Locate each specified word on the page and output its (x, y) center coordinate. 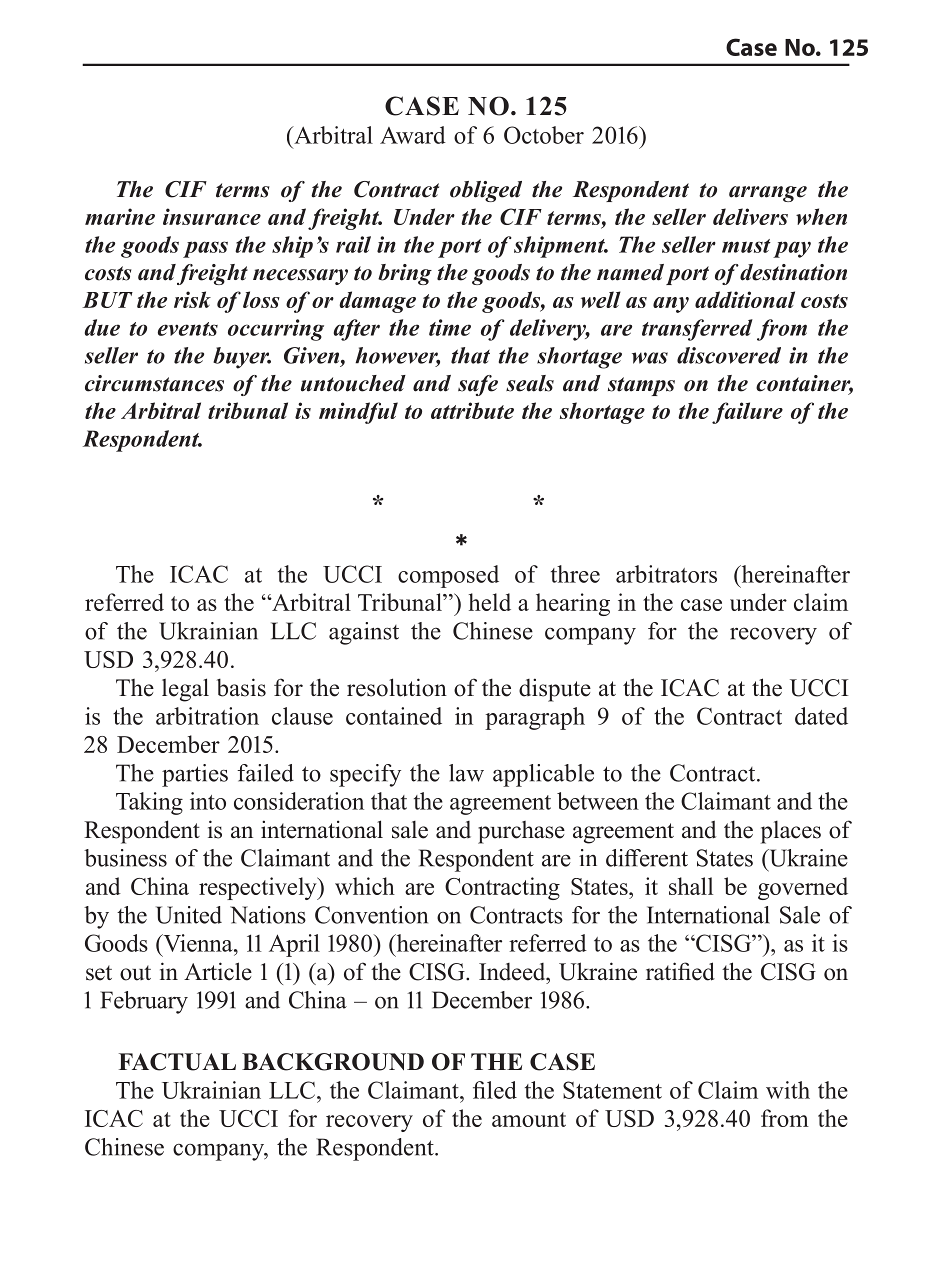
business (125, 858)
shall (691, 886)
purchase (521, 832)
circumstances (154, 383)
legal (185, 690)
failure (747, 413)
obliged (486, 191)
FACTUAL (177, 1062)
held (490, 602)
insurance (212, 216)
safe (478, 385)
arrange (768, 194)
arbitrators (666, 574)
